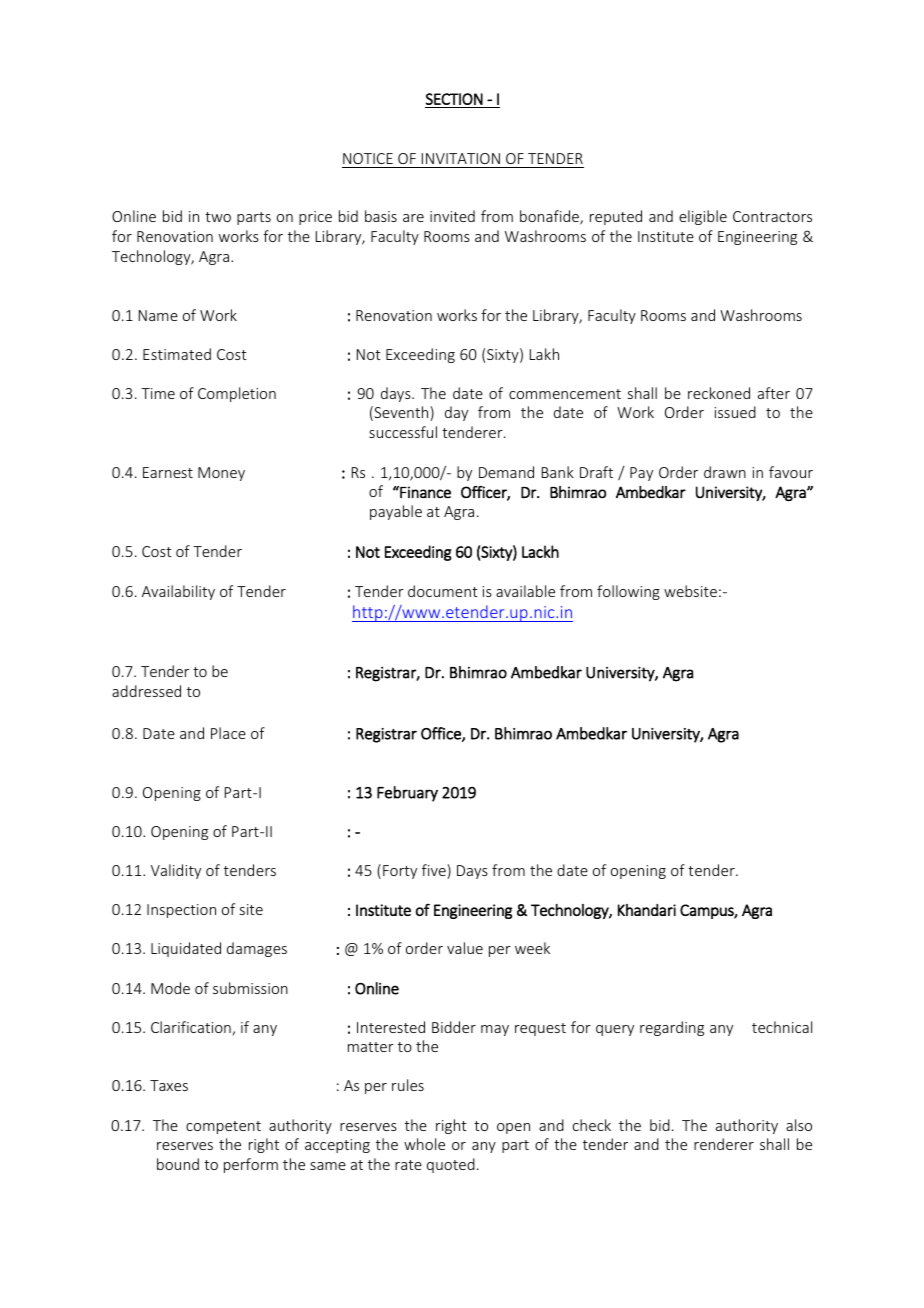 Image resolution: width=924 pixels, height=1308 pixels. What do you see at coordinates (223, 1127) in the page?
I see `competent` at bounding box center [223, 1127].
